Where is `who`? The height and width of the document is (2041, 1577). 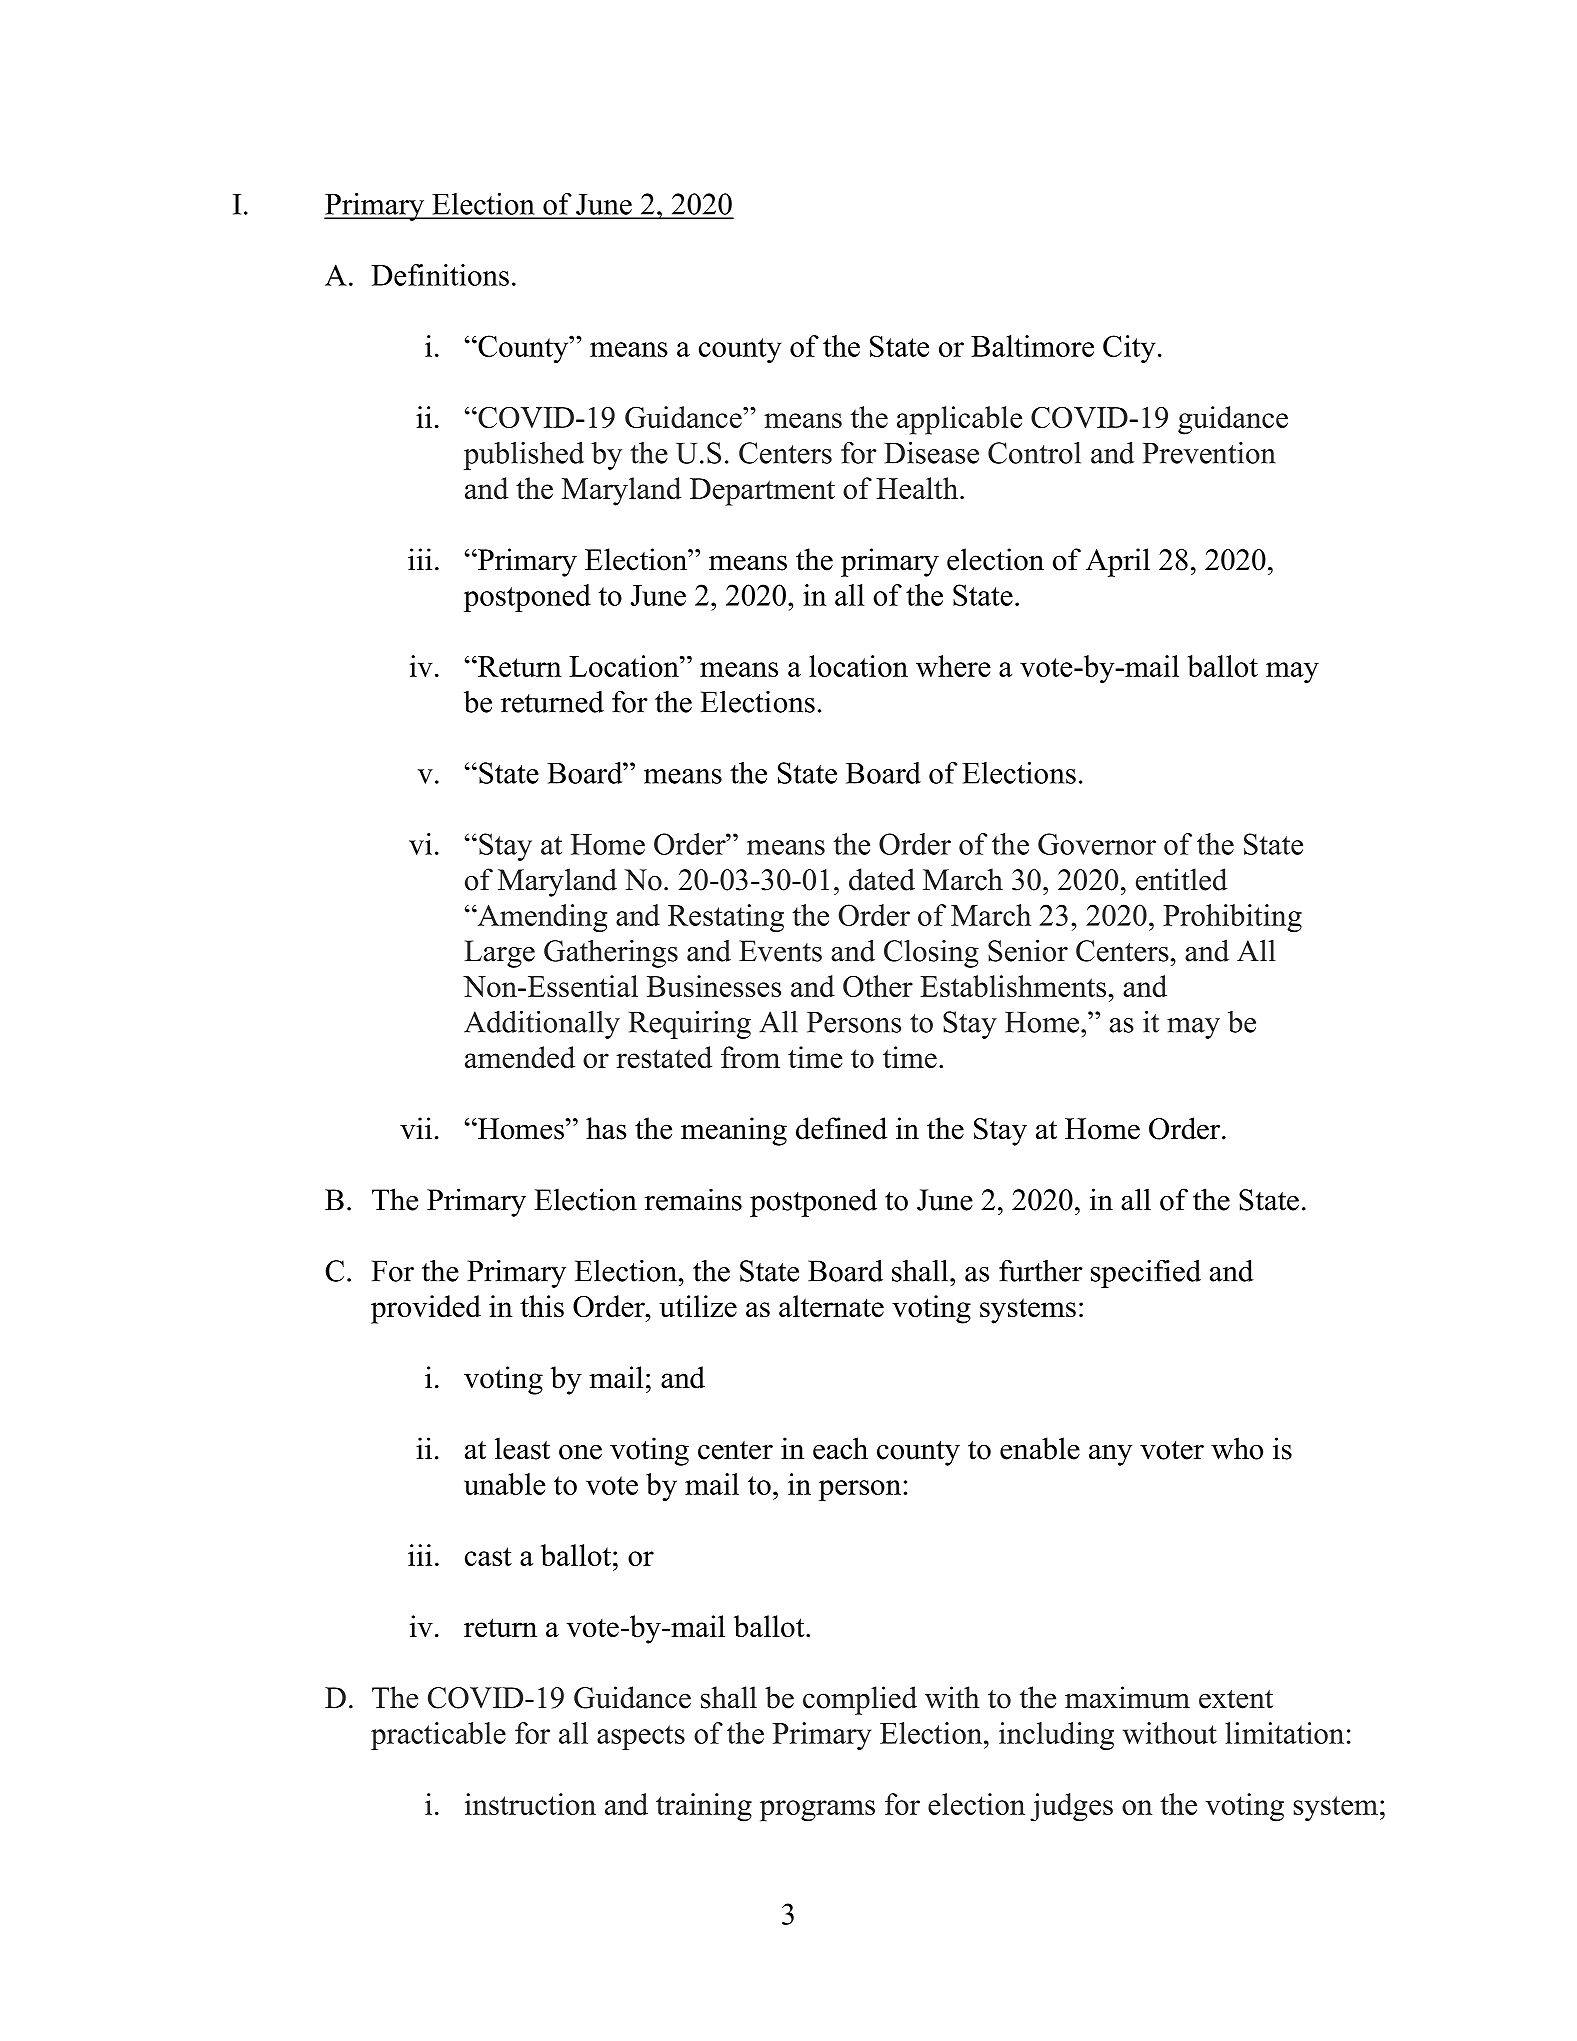
who is located at coordinates (1237, 1448).
